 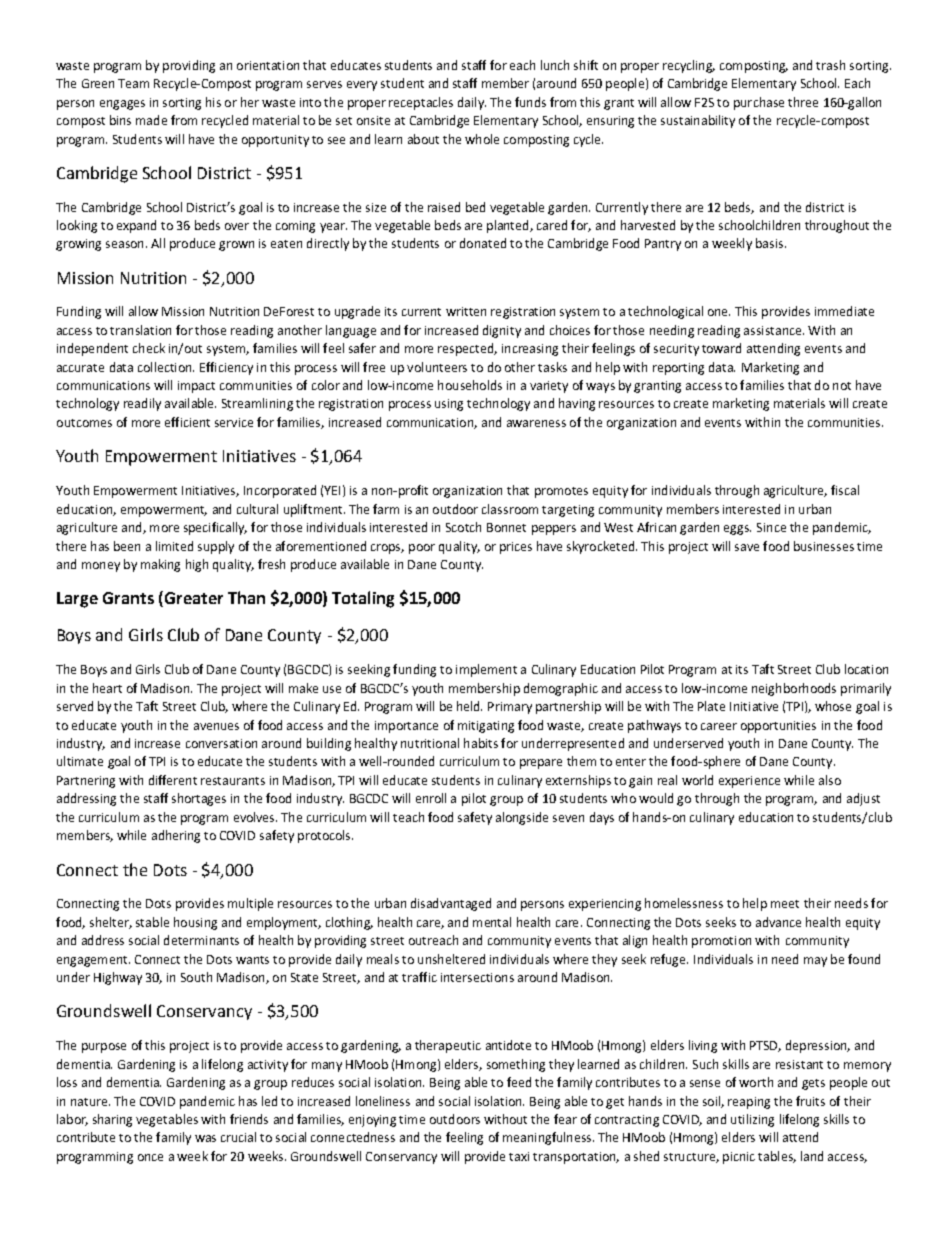 I want to click on once, so click(x=150, y=1157).
